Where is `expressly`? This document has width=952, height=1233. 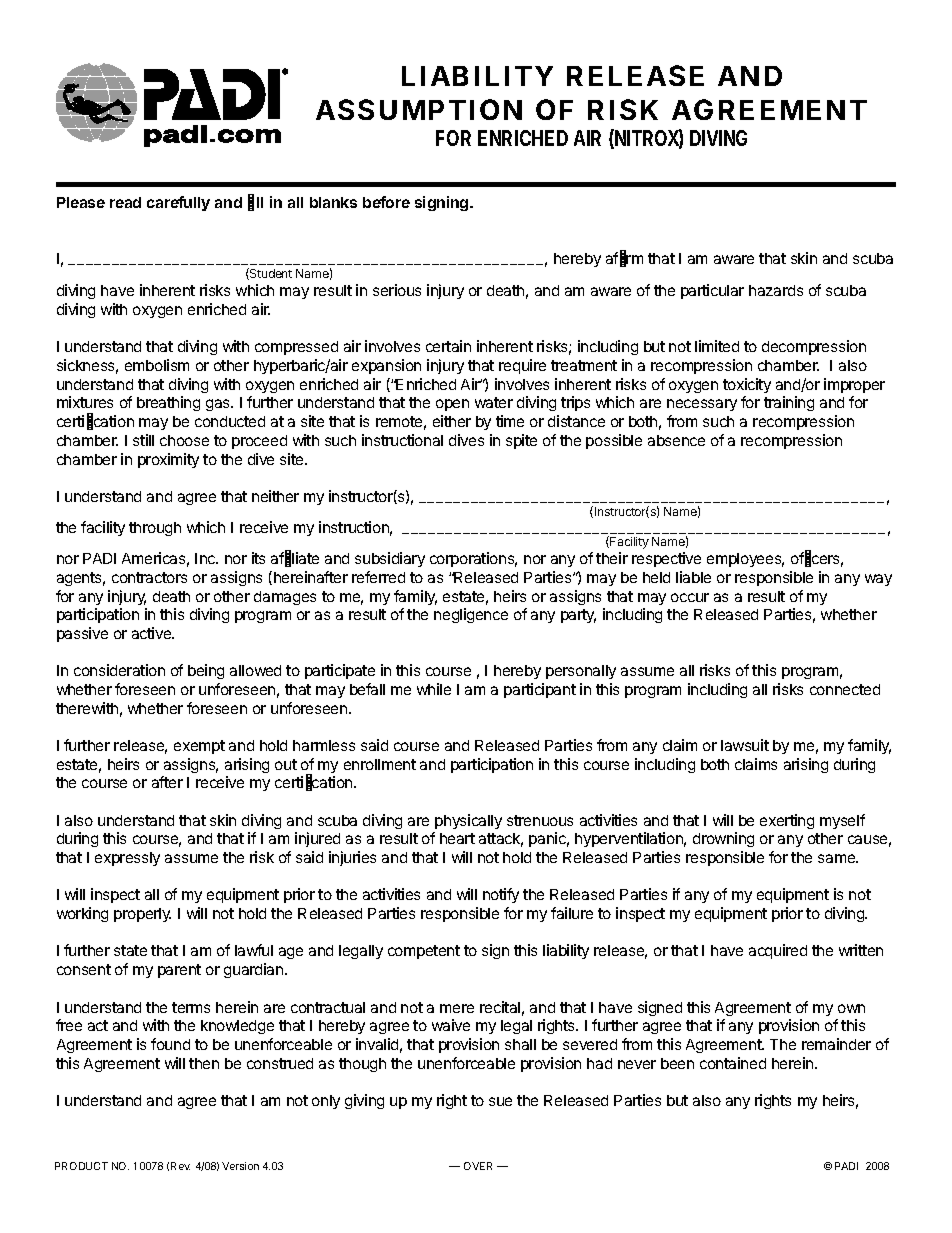
expressly is located at coordinates (127, 859).
